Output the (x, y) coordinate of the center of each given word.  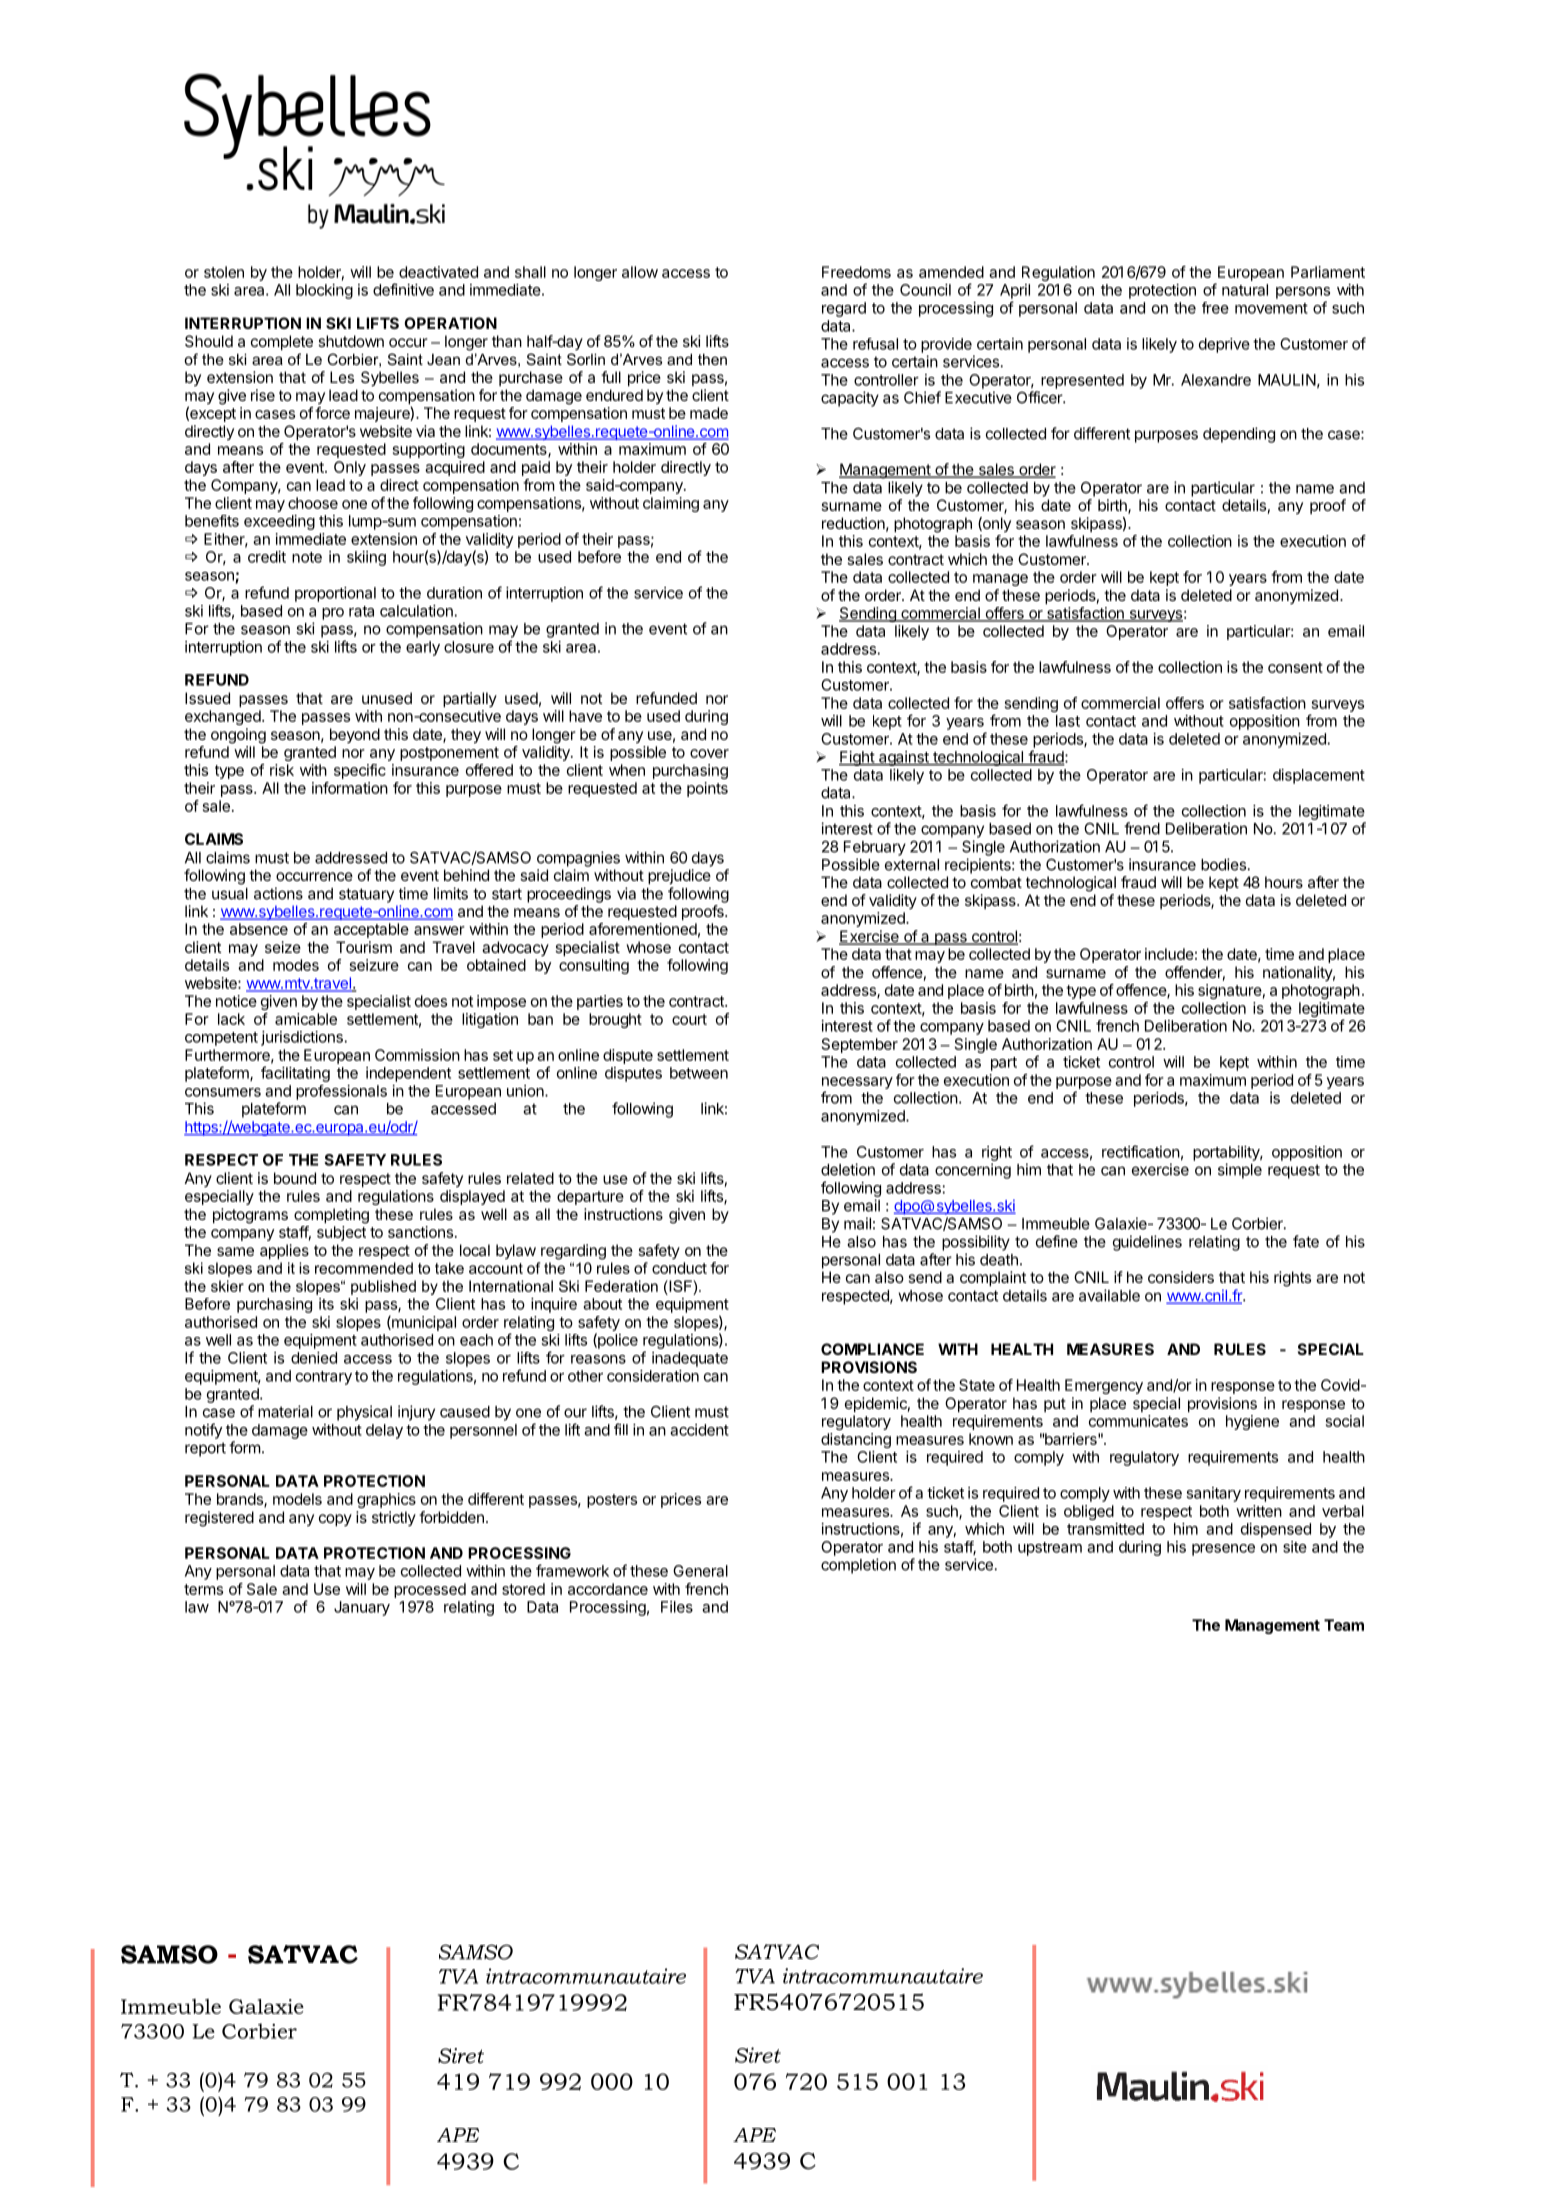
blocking (324, 291)
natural (1245, 290)
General (700, 1571)
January (362, 1608)
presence (1223, 1550)
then (712, 359)
